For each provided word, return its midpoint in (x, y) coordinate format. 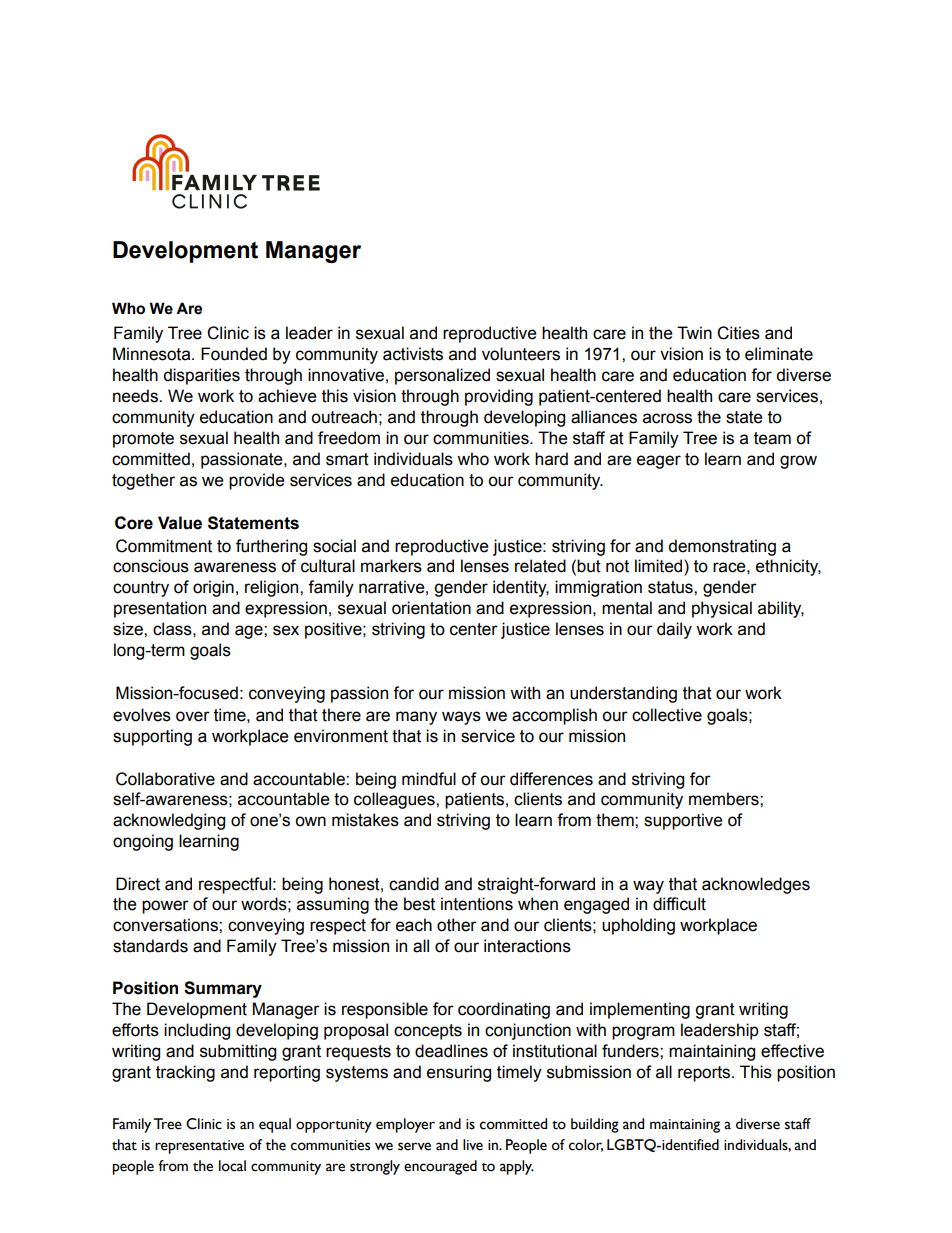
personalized (442, 376)
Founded (234, 354)
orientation (431, 608)
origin (213, 588)
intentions (477, 904)
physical (722, 609)
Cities (738, 333)
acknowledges (756, 885)
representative (199, 1147)
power (165, 907)
